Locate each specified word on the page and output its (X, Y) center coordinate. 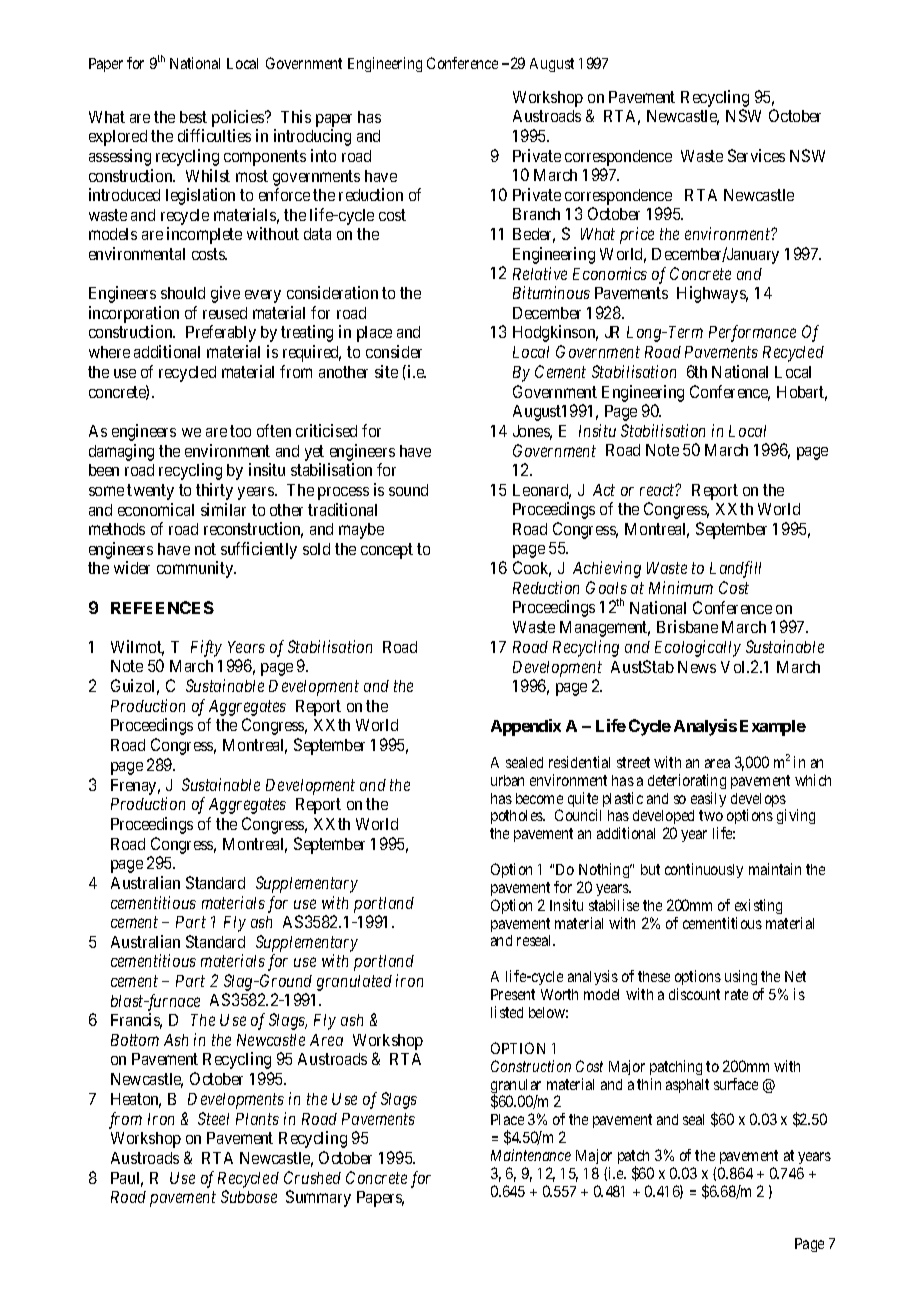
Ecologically (698, 648)
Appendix (526, 727)
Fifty (206, 648)
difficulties (214, 135)
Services (756, 155)
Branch (536, 214)
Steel (213, 1118)
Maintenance (531, 1155)
